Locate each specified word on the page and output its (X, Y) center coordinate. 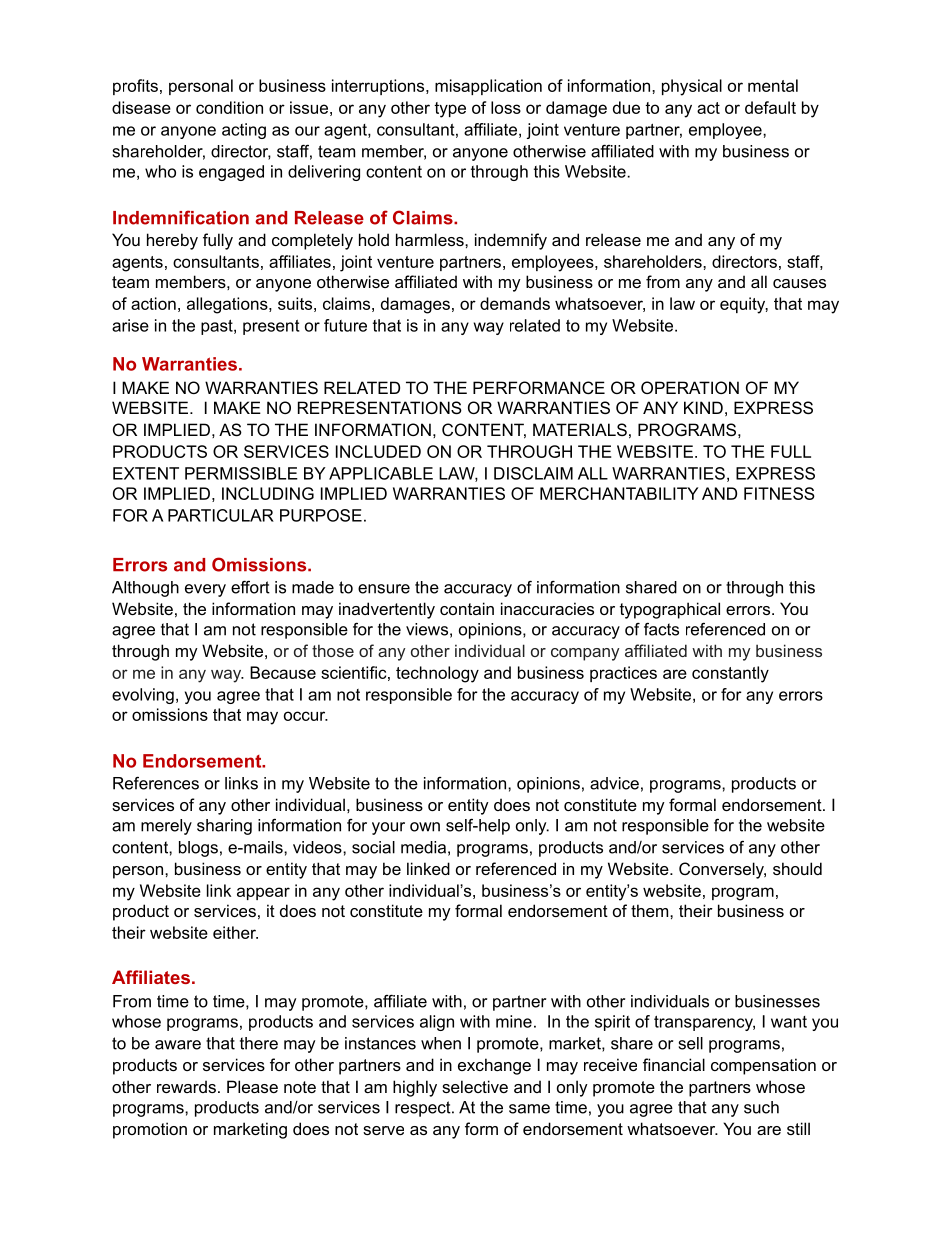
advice (614, 783)
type (450, 110)
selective (475, 1086)
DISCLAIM (533, 473)
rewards (186, 1086)
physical (692, 87)
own (425, 827)
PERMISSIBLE (241, 473)
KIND (703, 407)
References (156, 783)
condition (229, 107)
